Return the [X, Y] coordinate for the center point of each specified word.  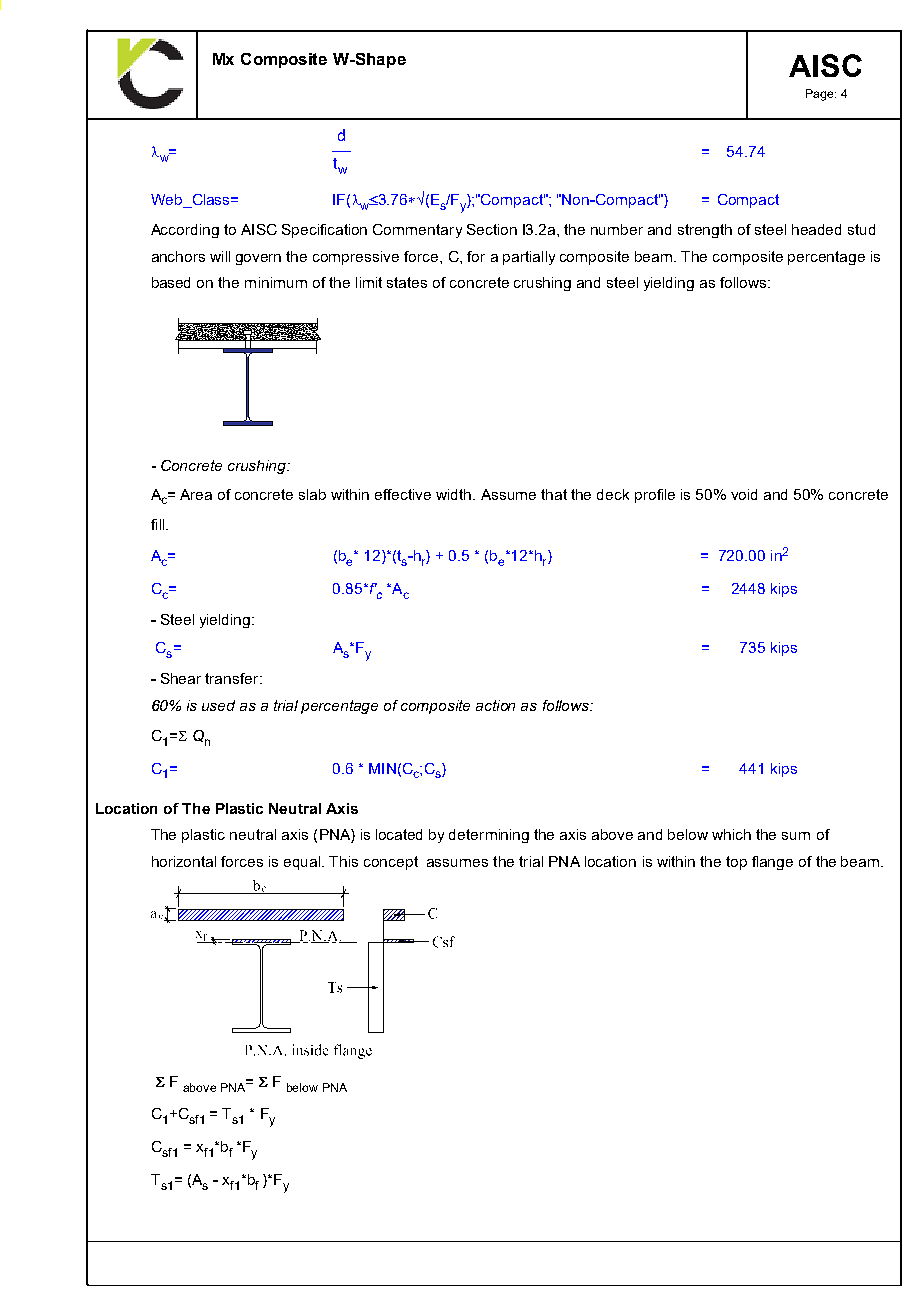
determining [489, 836]
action [495, 705]
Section [492, 229]
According [185, 231]
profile [655, 496]
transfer [233, 678]
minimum [276, 282]
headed [816, 229]
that [554, 494]
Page [821, 95]
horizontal [184, 861]
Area [196, 494]
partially [529, 258]
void [744, 494]
